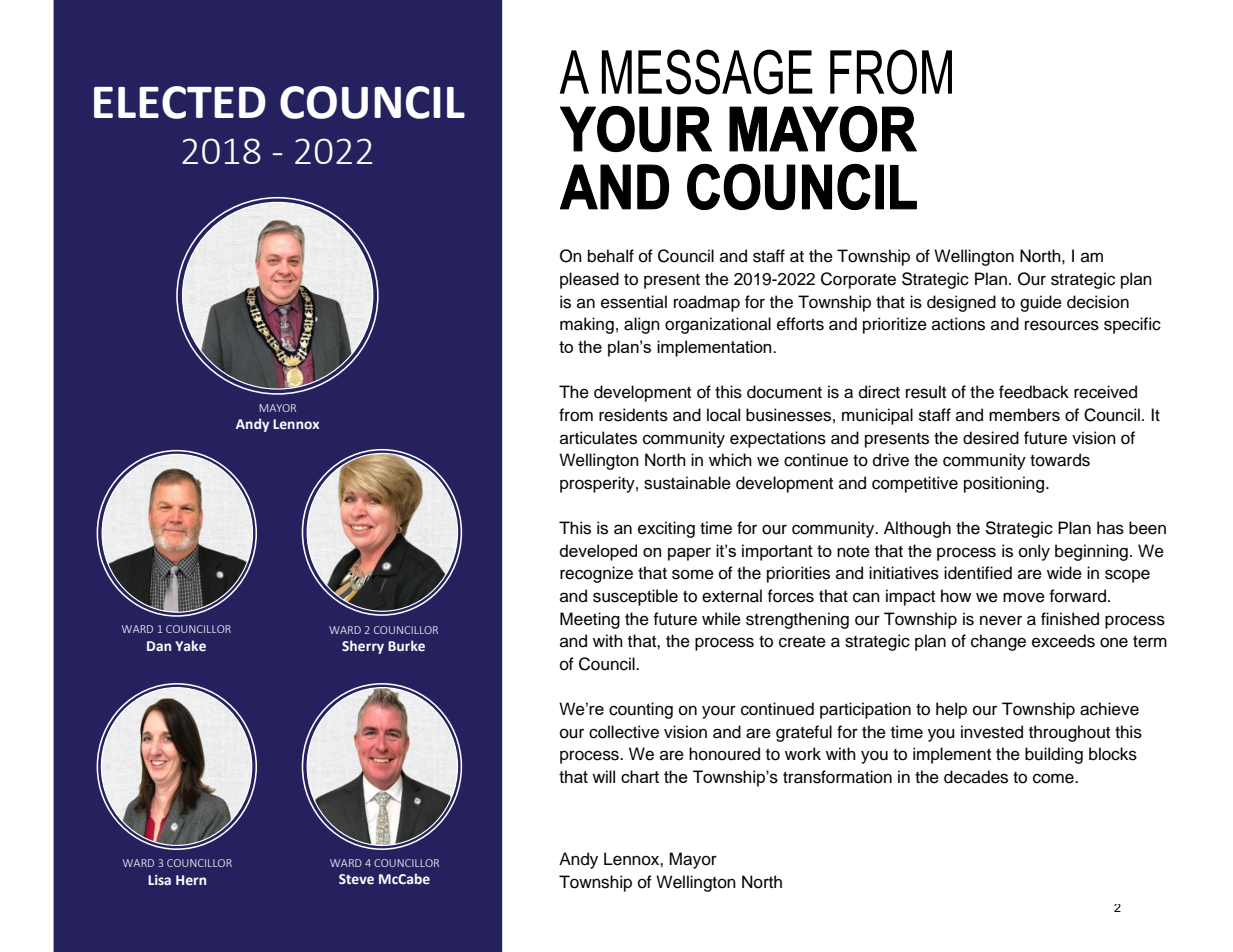 The image size is (1233, 952). What do you see at coordinates (180, 102) in the screenshot?
I see `ELECTED` at bounding box center [180, 102].
